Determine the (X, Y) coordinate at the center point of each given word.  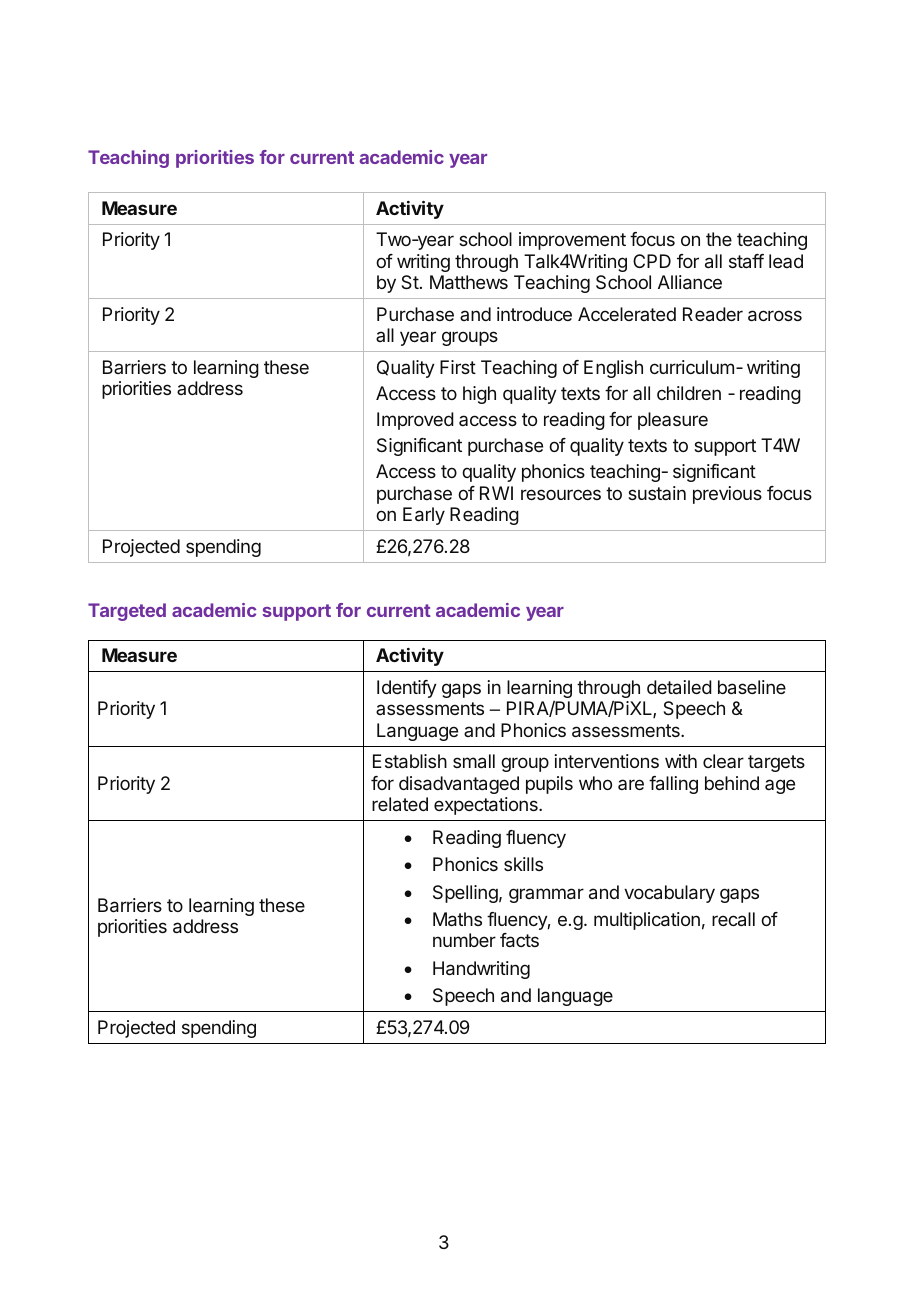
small (474, 761)
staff (746, 261)
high (479, 395)
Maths (457, 919)
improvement (572, 241)
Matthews (469, 282)
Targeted (127, 612)
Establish (410, 761)
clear (723, 761)
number (464, 940)
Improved (415, 421)
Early (424, 516)
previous (727, 495)
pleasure (673, 421)
